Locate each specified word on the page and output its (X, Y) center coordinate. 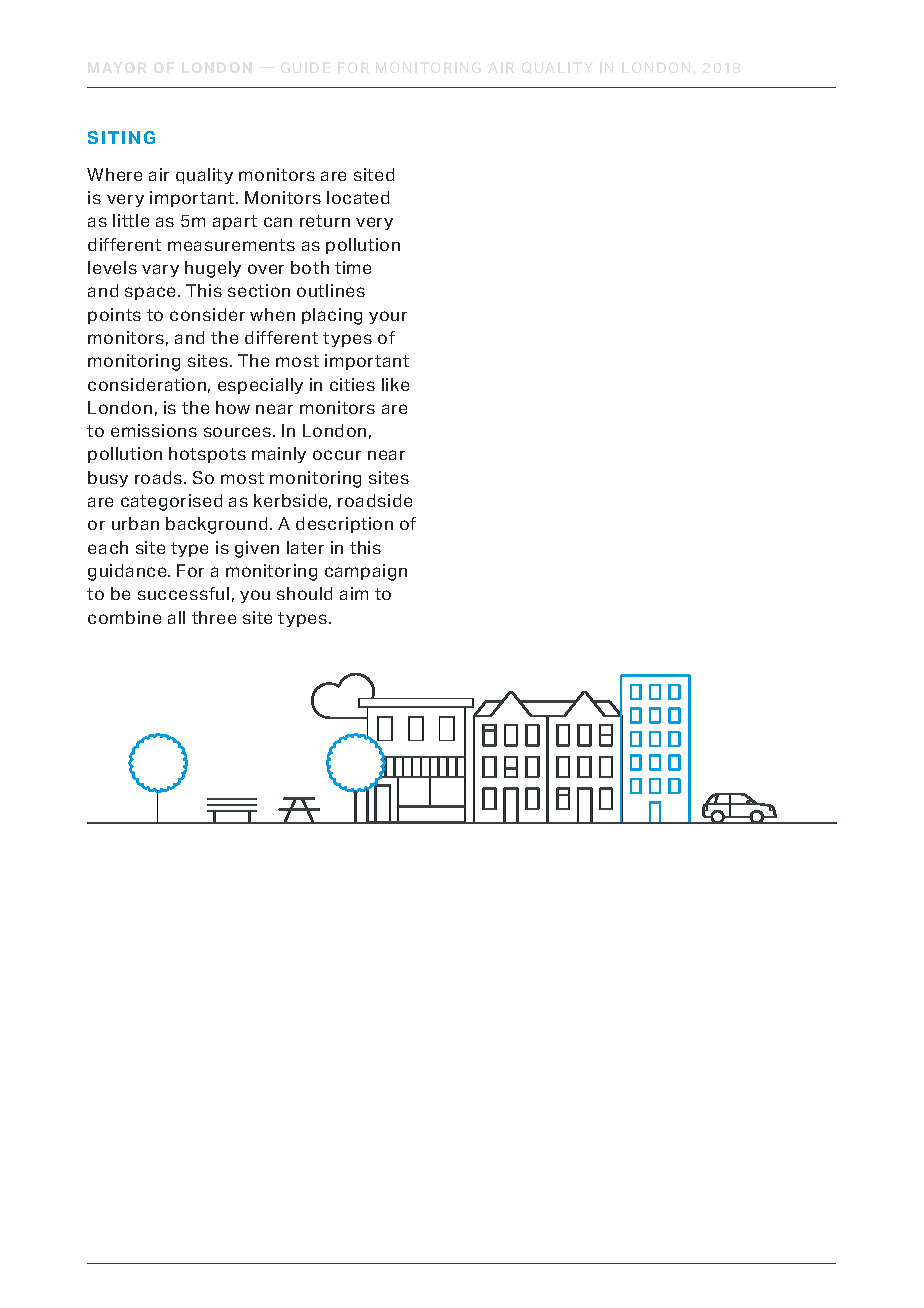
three (214, 617)
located (358, 197)
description (344, 525)
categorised (171, 502)
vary (160, 270)
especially (260, 386)
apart (235, 222)
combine (124, 617)
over (266, 269)
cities (352, 384)
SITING (121, 137)
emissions (154, 430)
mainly (279, 455)
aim (354, 593)
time (353, 267)
